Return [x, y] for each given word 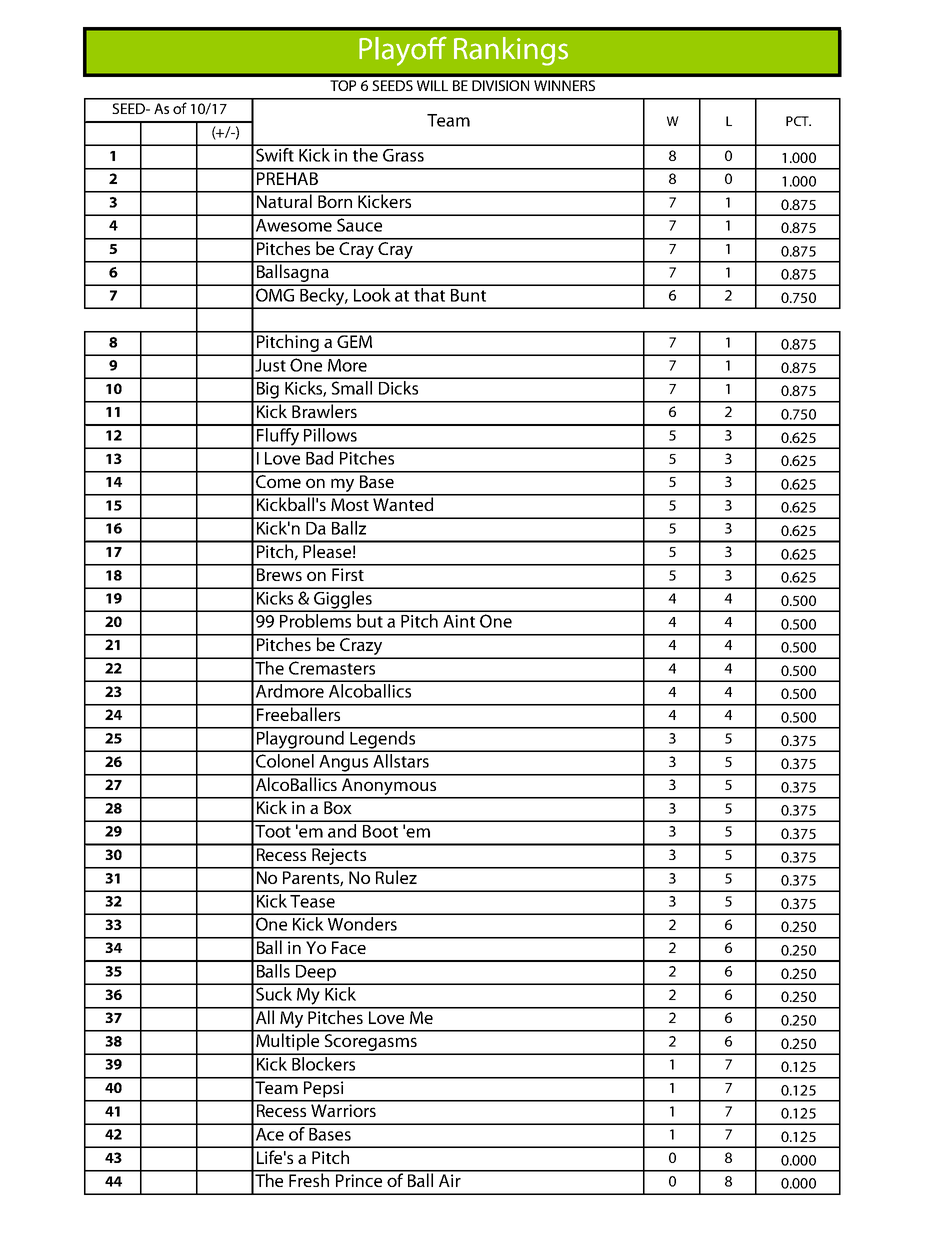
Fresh [309, 1179]
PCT [798, 121]
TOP [343, 85]
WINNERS [564, 85]
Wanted [403, 503]
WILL [432, 85]
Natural [284, 200]
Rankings [511, 51]
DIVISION [500, 85]
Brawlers [324, 410]
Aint [459, 621]
